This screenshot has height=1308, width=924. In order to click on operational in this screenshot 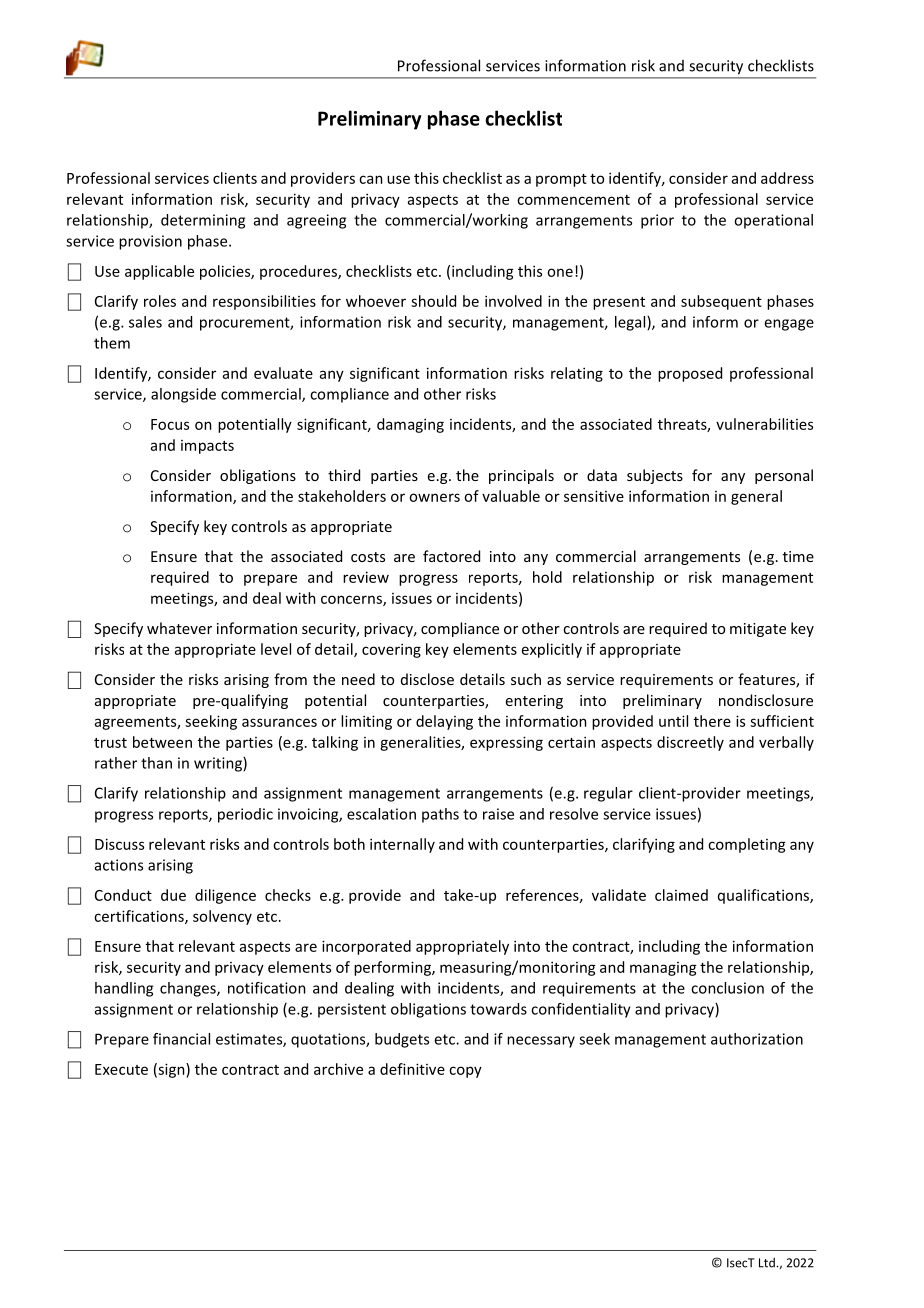, I will do `click(773, 221)`.
